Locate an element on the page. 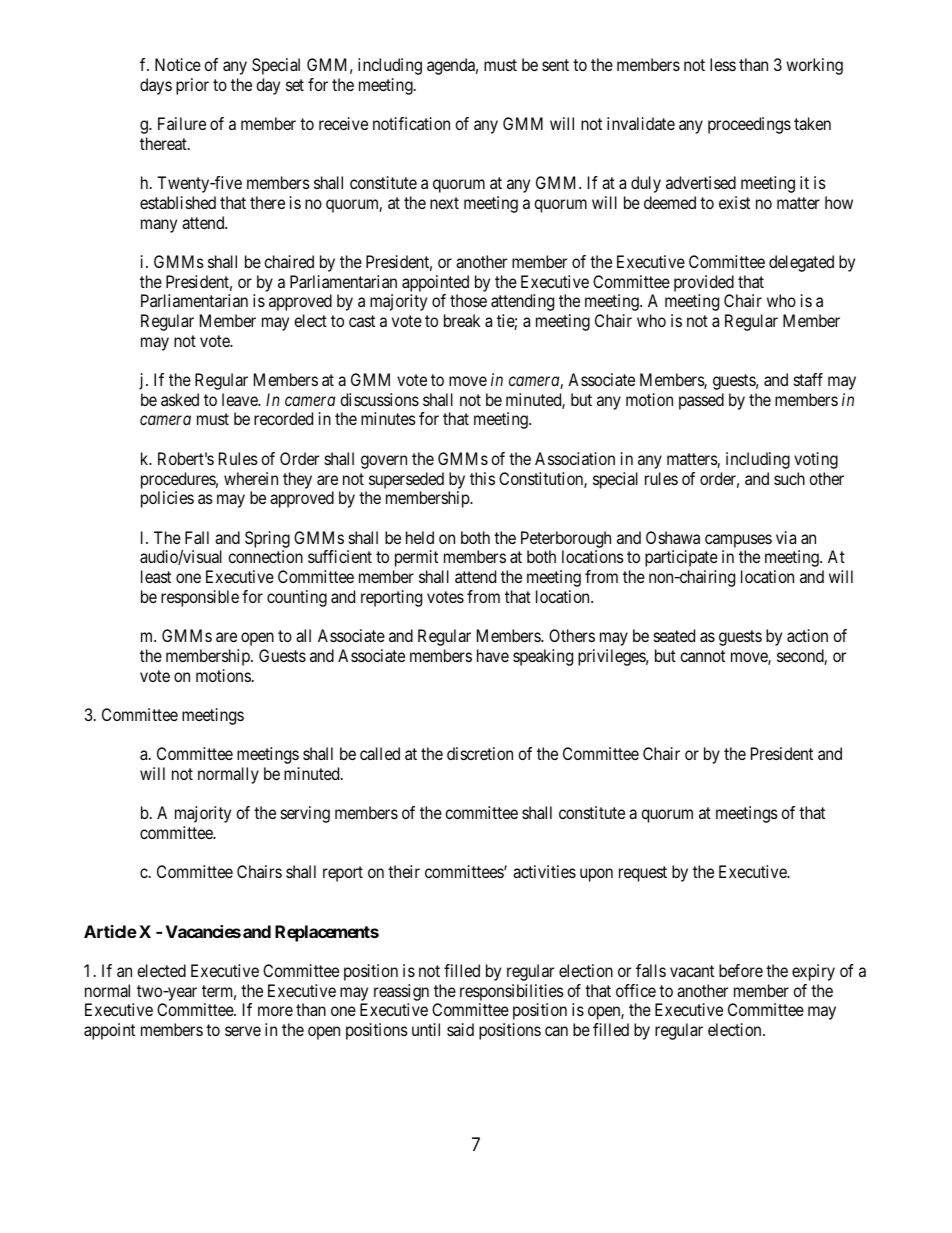  before is located at coordinates (741, 970).
